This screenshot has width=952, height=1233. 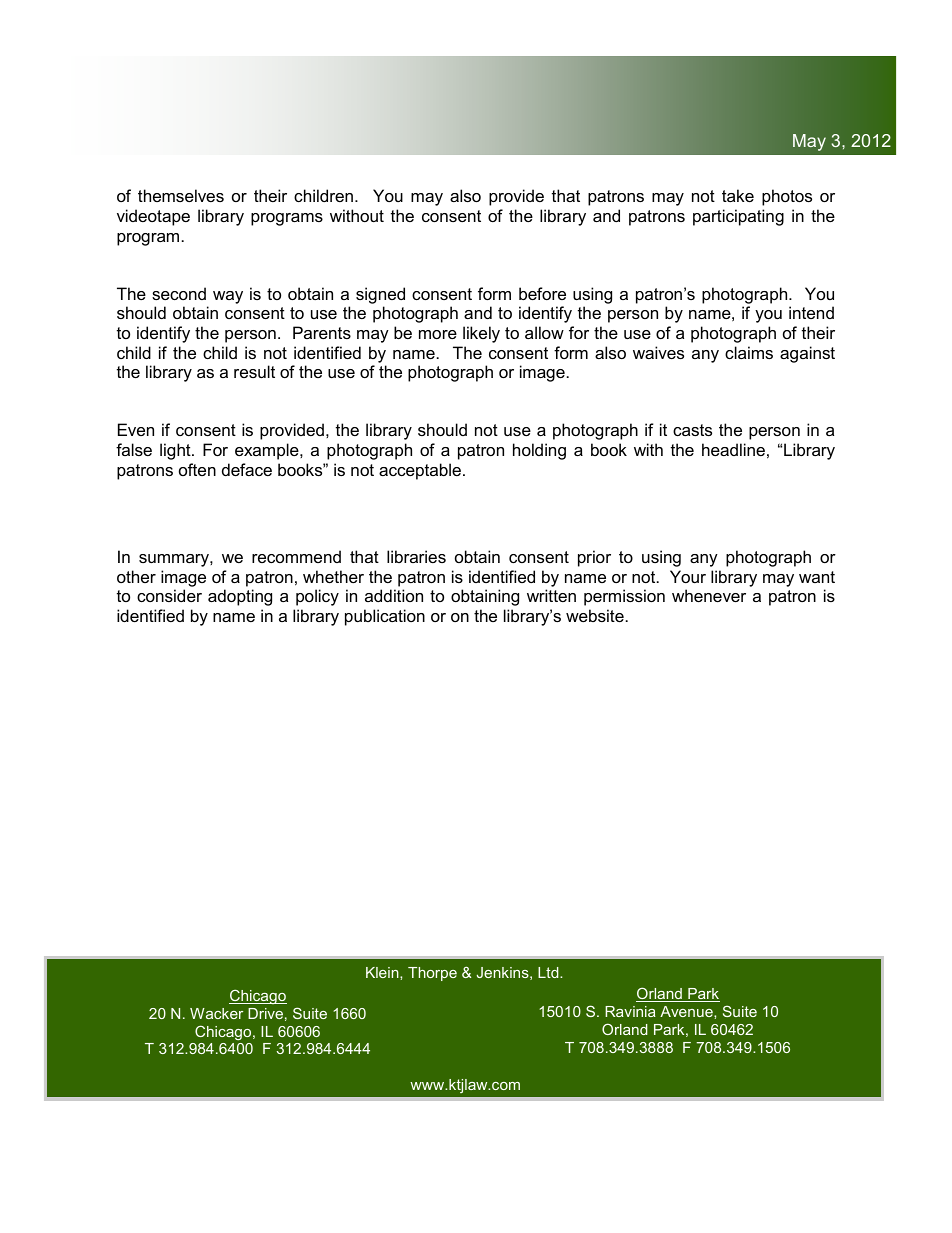 I want to click on take, so click(x=738, y=195).
